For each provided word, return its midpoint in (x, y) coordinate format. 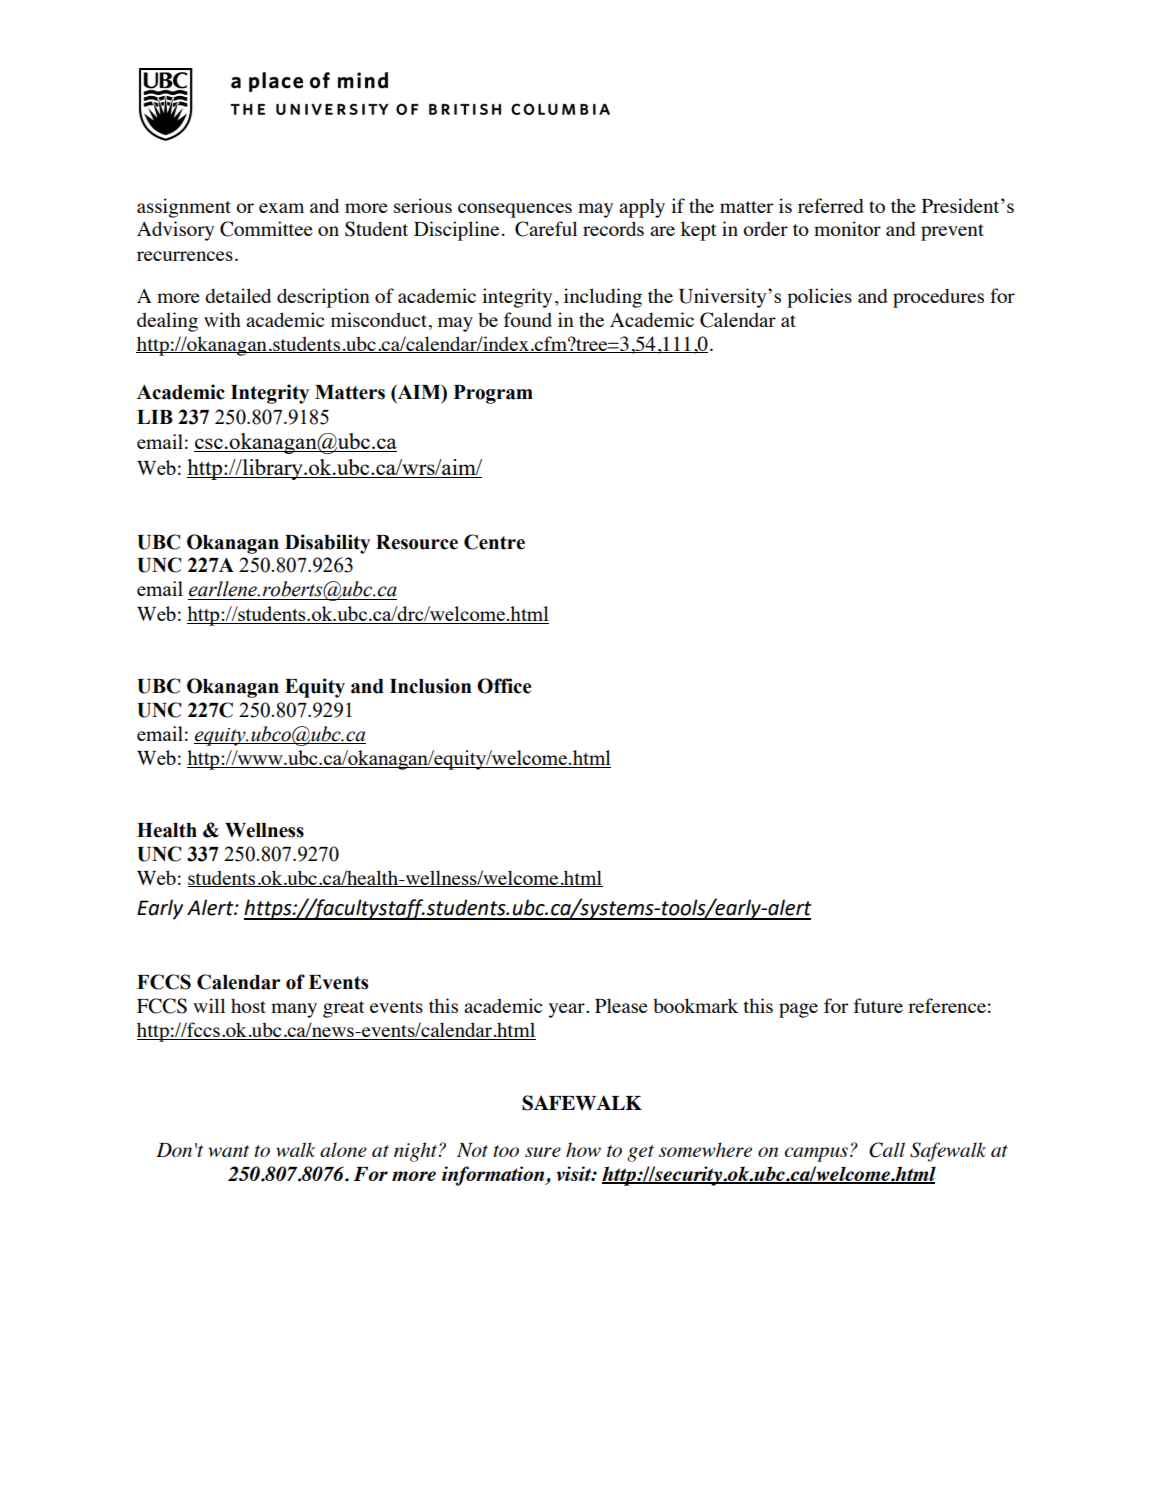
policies (819, 298)
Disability (327, 544)
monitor (847, 228)
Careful (546, 229)
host (248, 1005)
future (878, 1005)
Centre (494, 542)
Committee (266, 229)
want (228, 1151)
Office (504, 686)
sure (543, 1152)
